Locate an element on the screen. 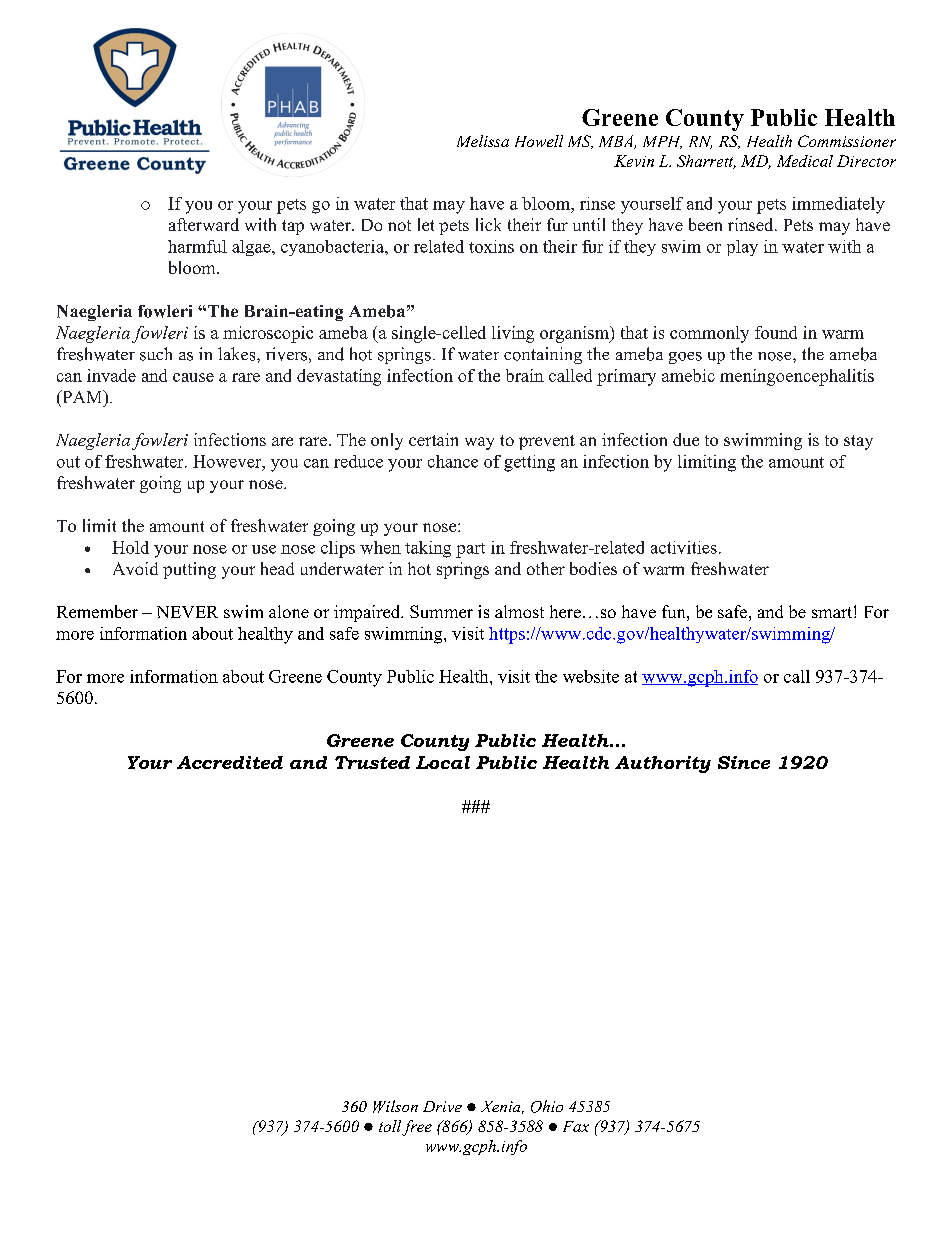 The image size is (952, 1233). found is located at coordinates (776, 332).
